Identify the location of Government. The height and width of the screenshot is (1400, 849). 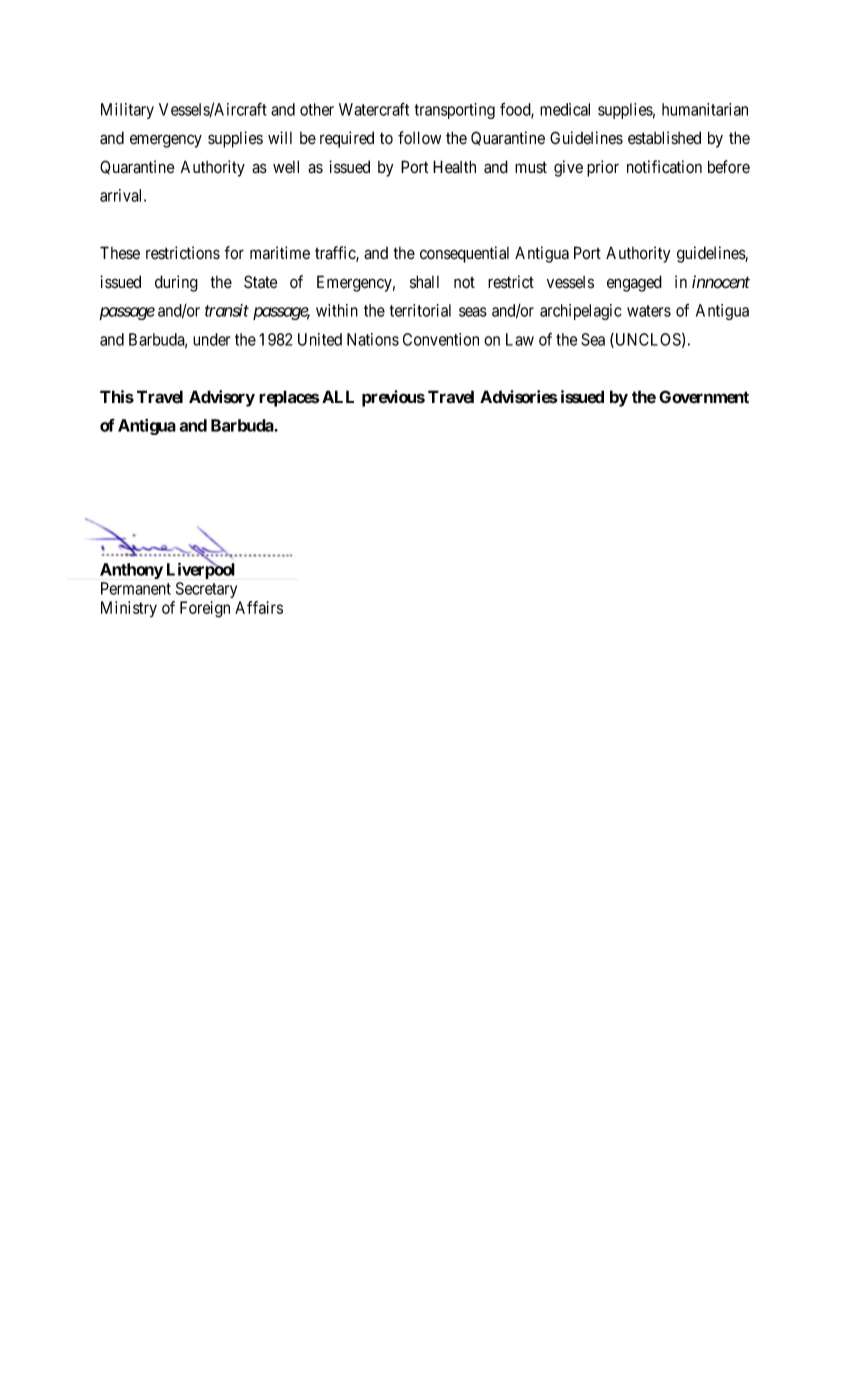
(704, 397).
